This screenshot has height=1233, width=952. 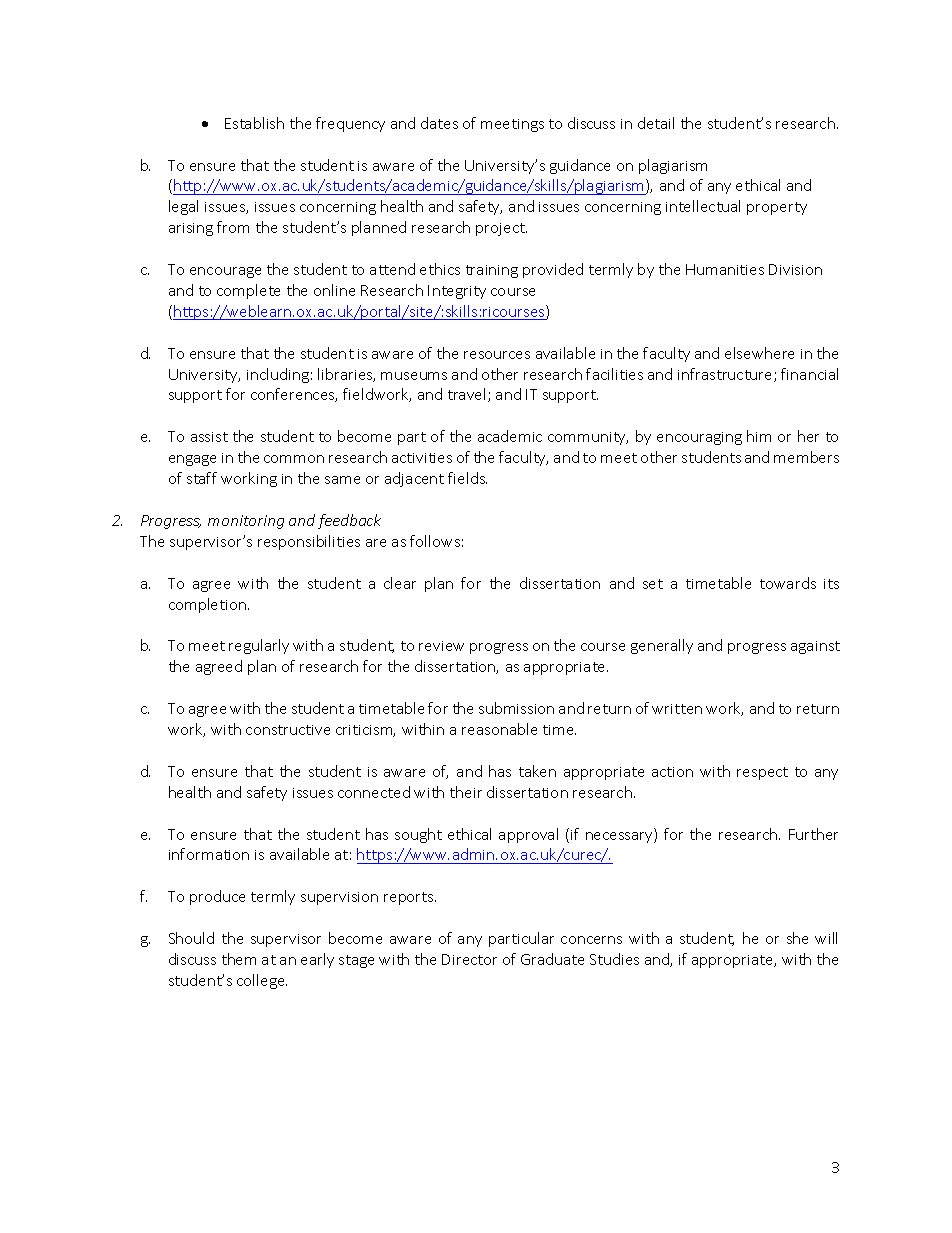 What do you see at coordinates (254, 123) in the screenshot?
I see `Establish` at bounding box center [254, 123].
